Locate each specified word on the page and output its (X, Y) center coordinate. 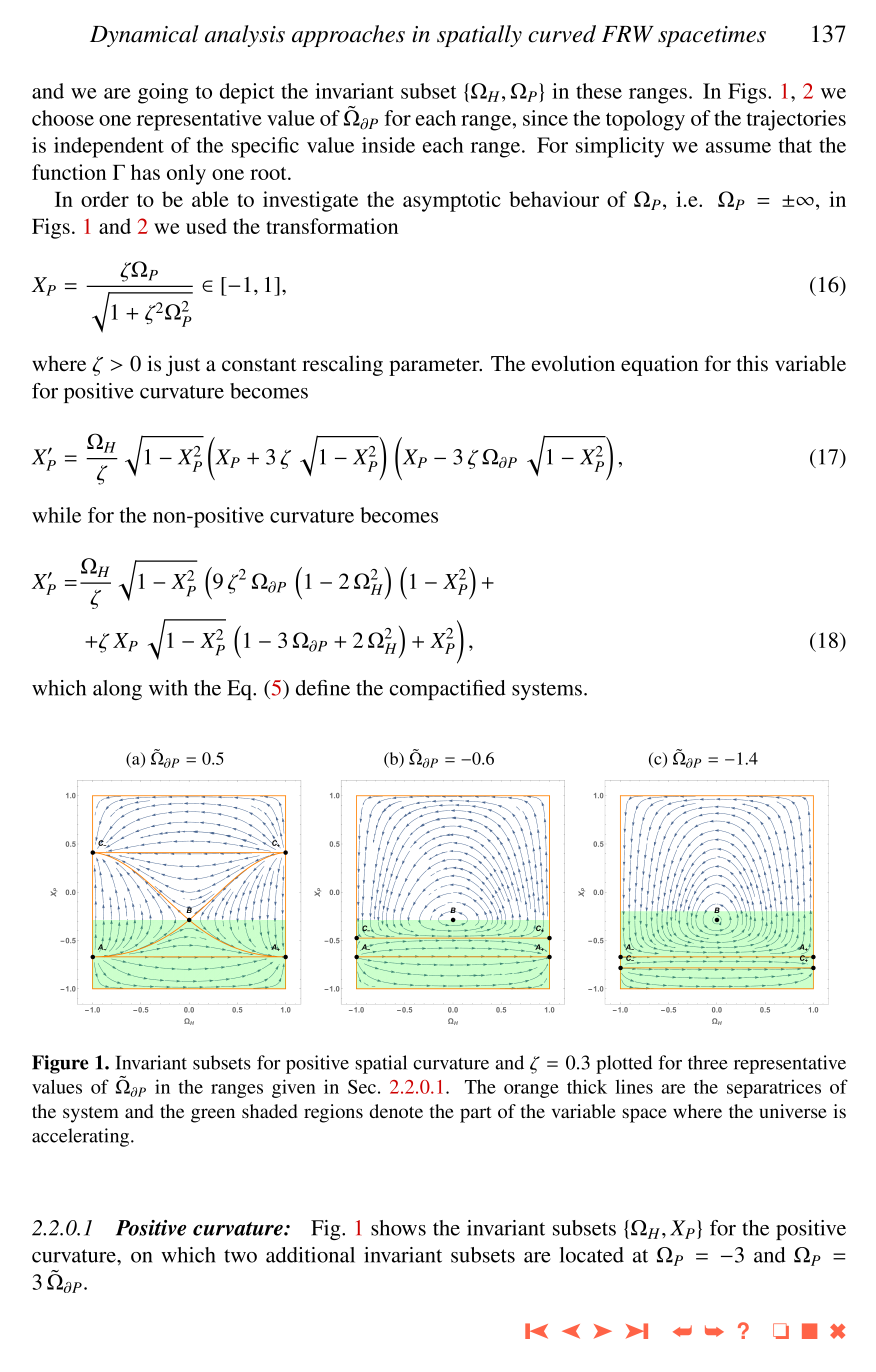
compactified (448, 690)
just (183, 365)
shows (398, 1228)
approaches (348, 36)
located (592, 1255)
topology (645, 120)
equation (659, 365)
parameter (435, 367)
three (708, 1062)
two (240, 1256)
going (163, 93)
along (117, 690)
